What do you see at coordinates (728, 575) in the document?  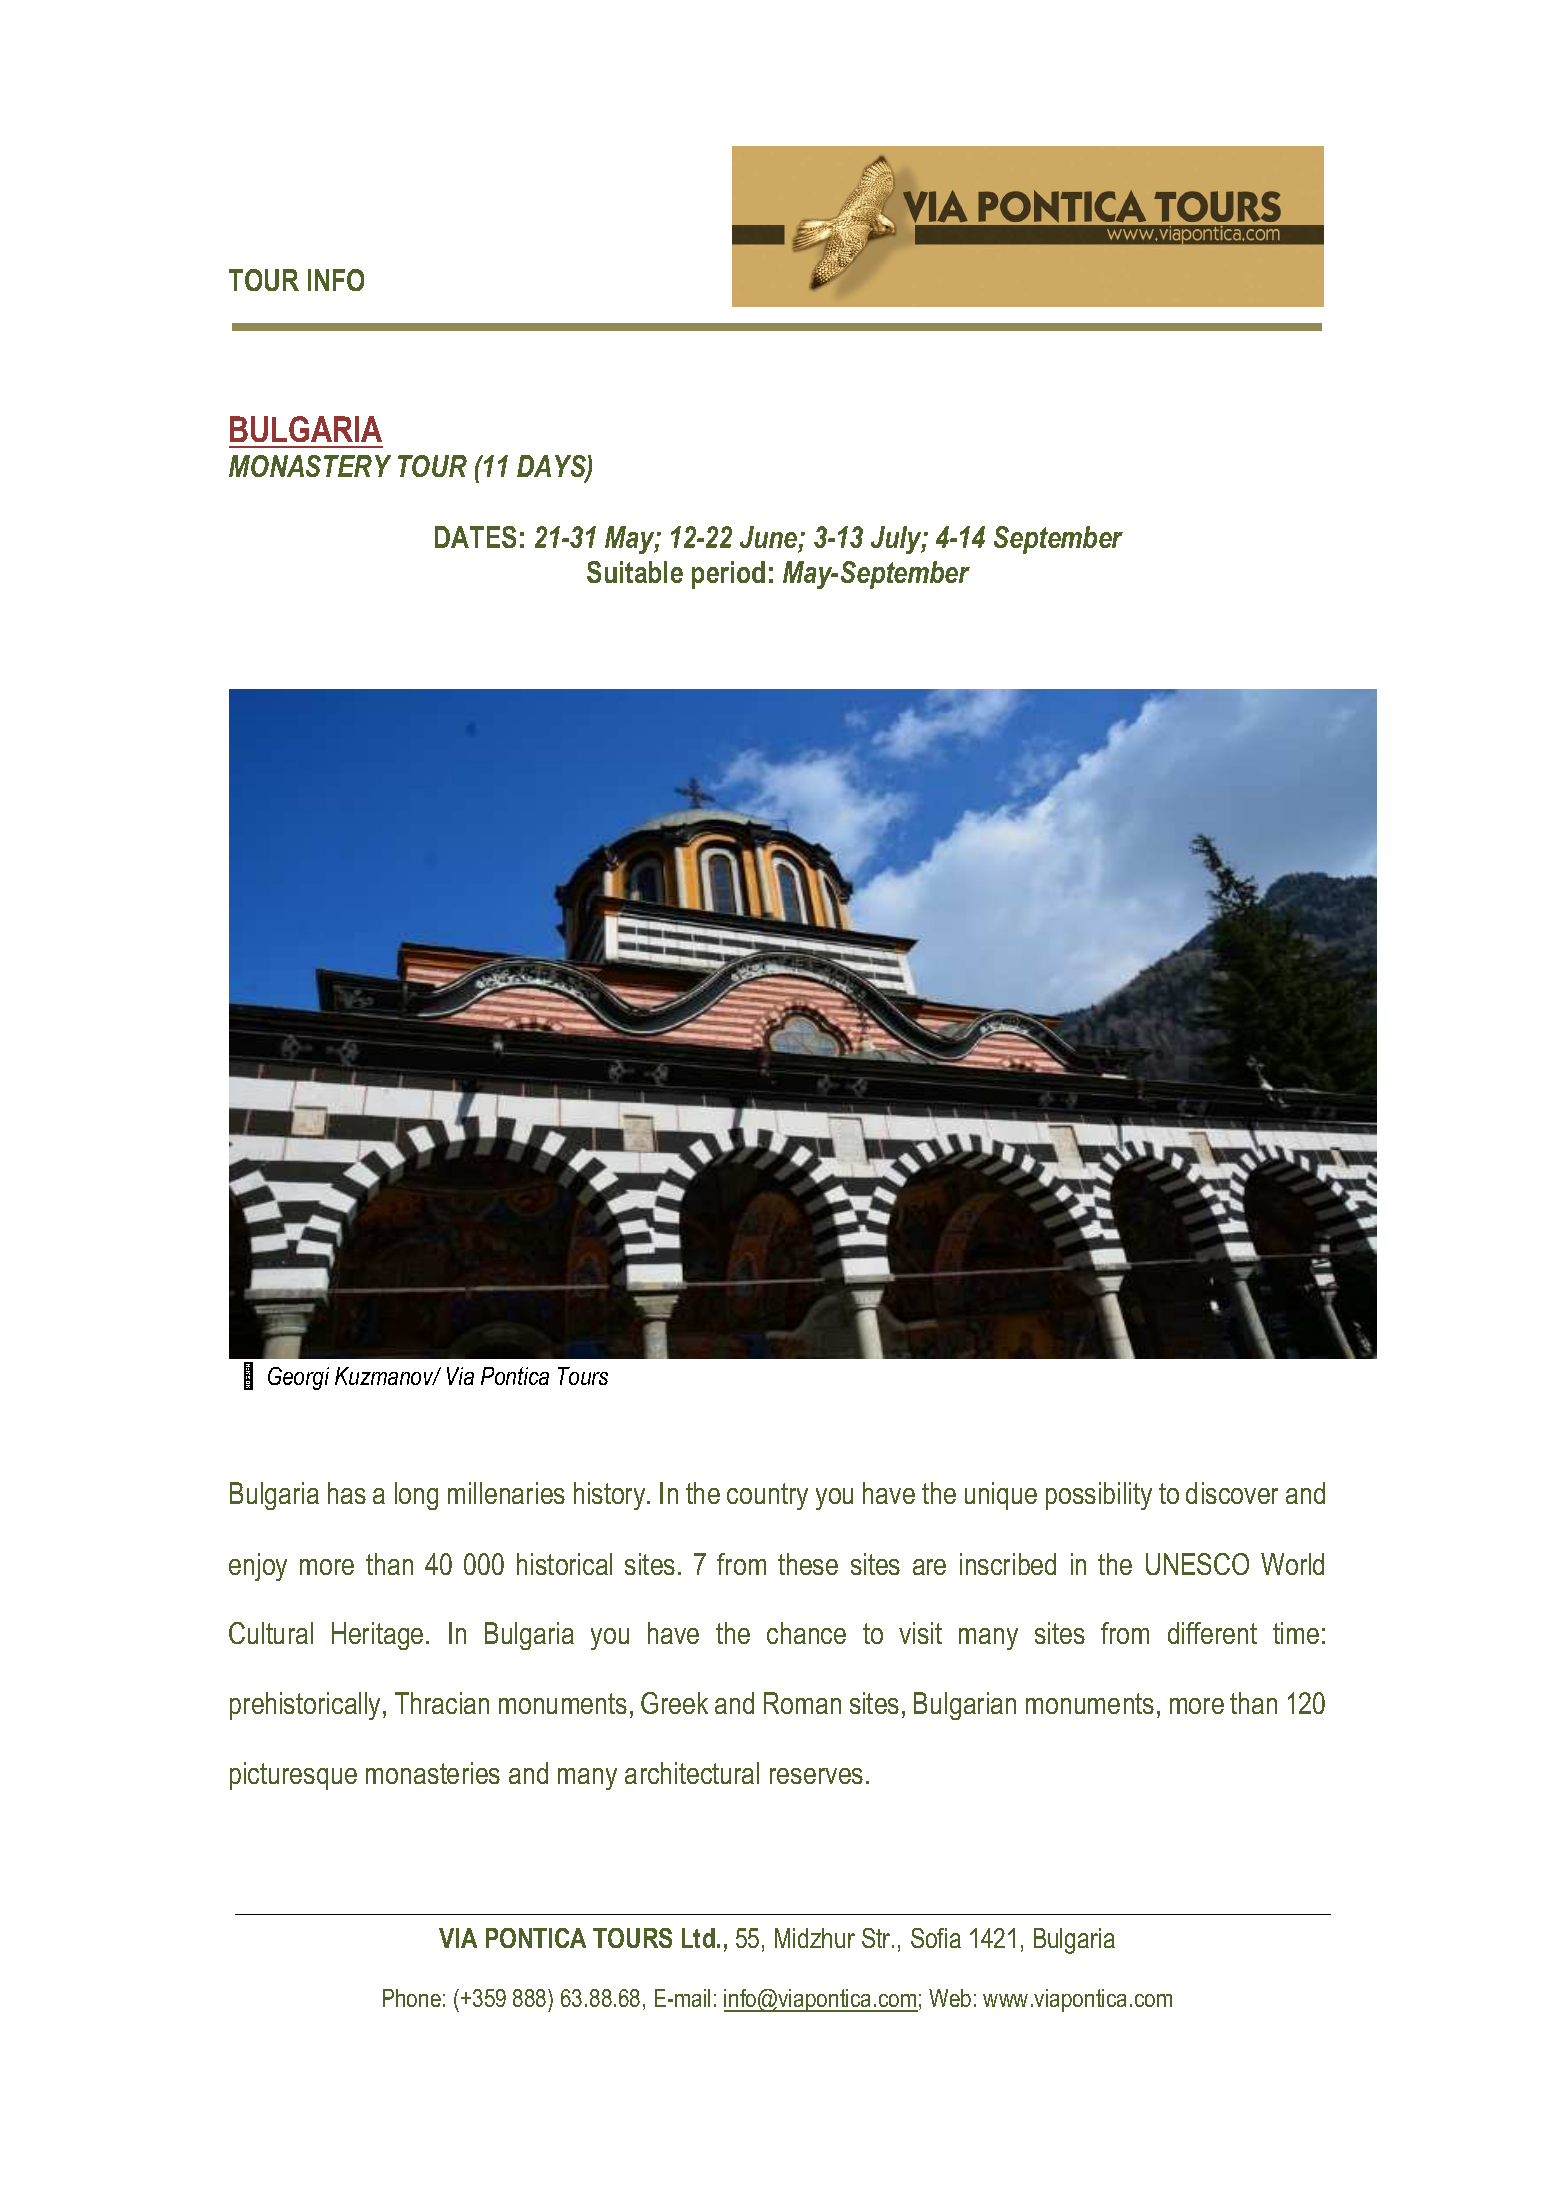 I see `period` at bounding box center [728, 575].
